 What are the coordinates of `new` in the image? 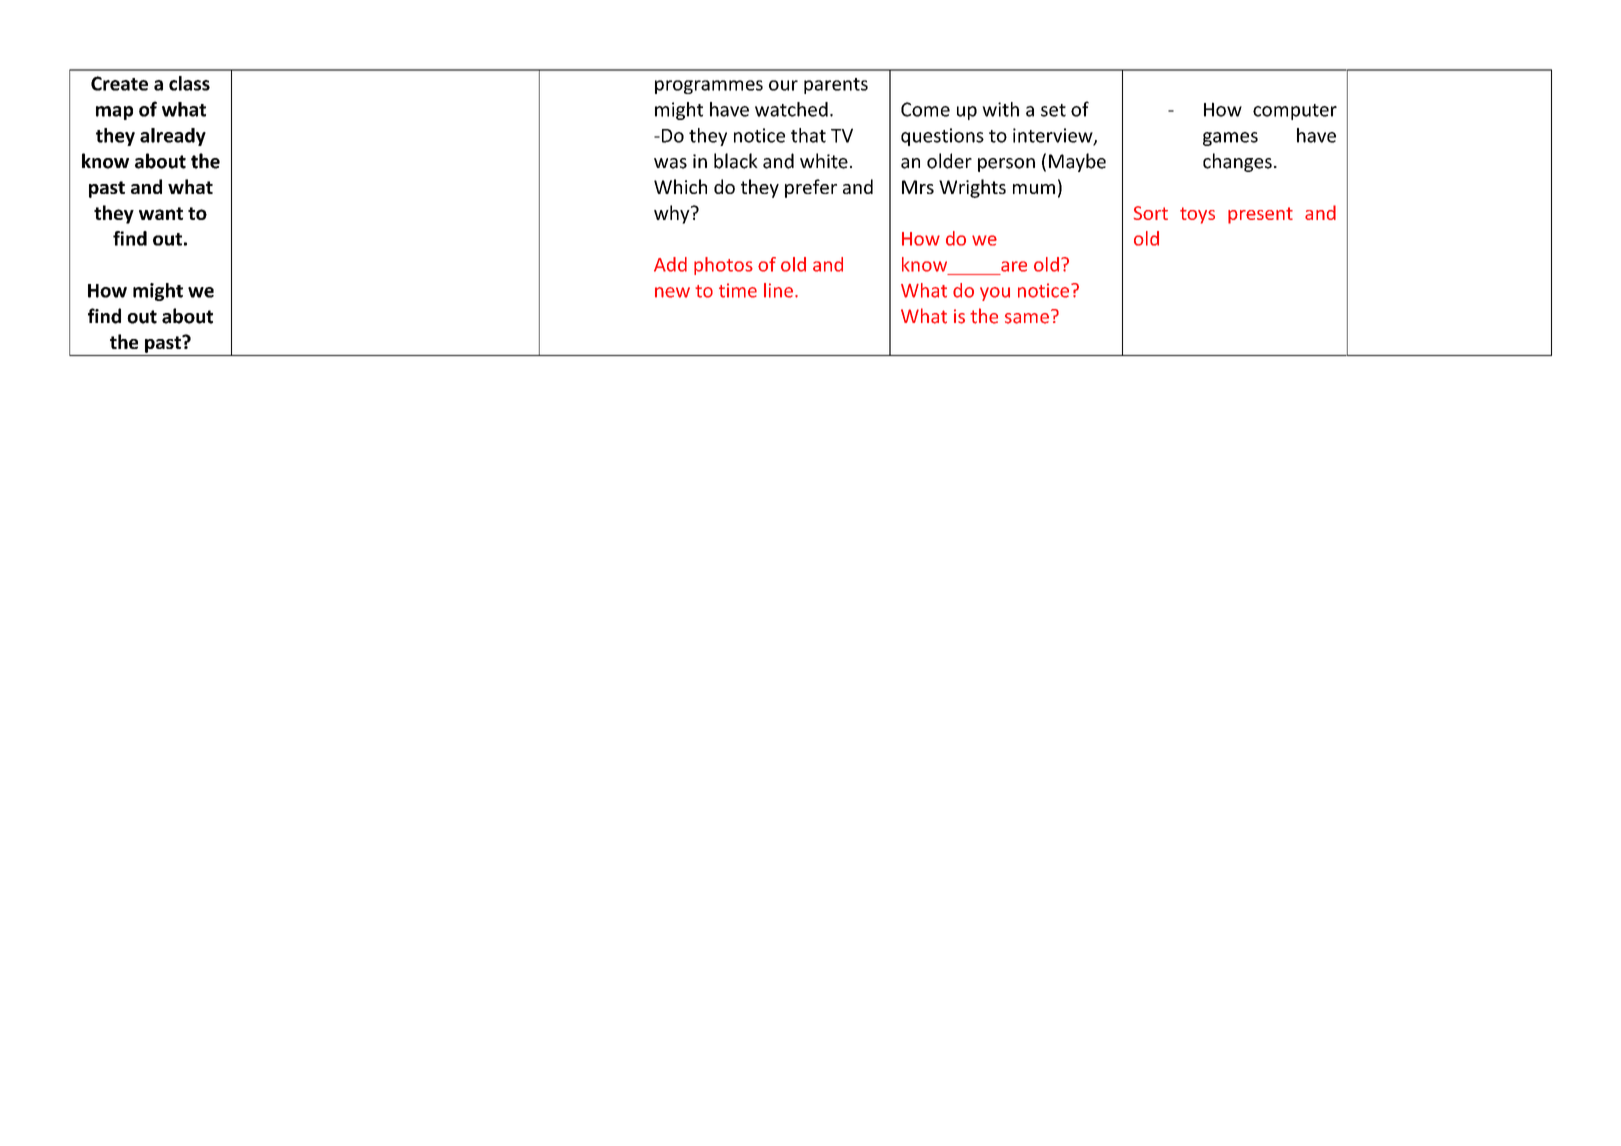 It's located at (672, 292).
